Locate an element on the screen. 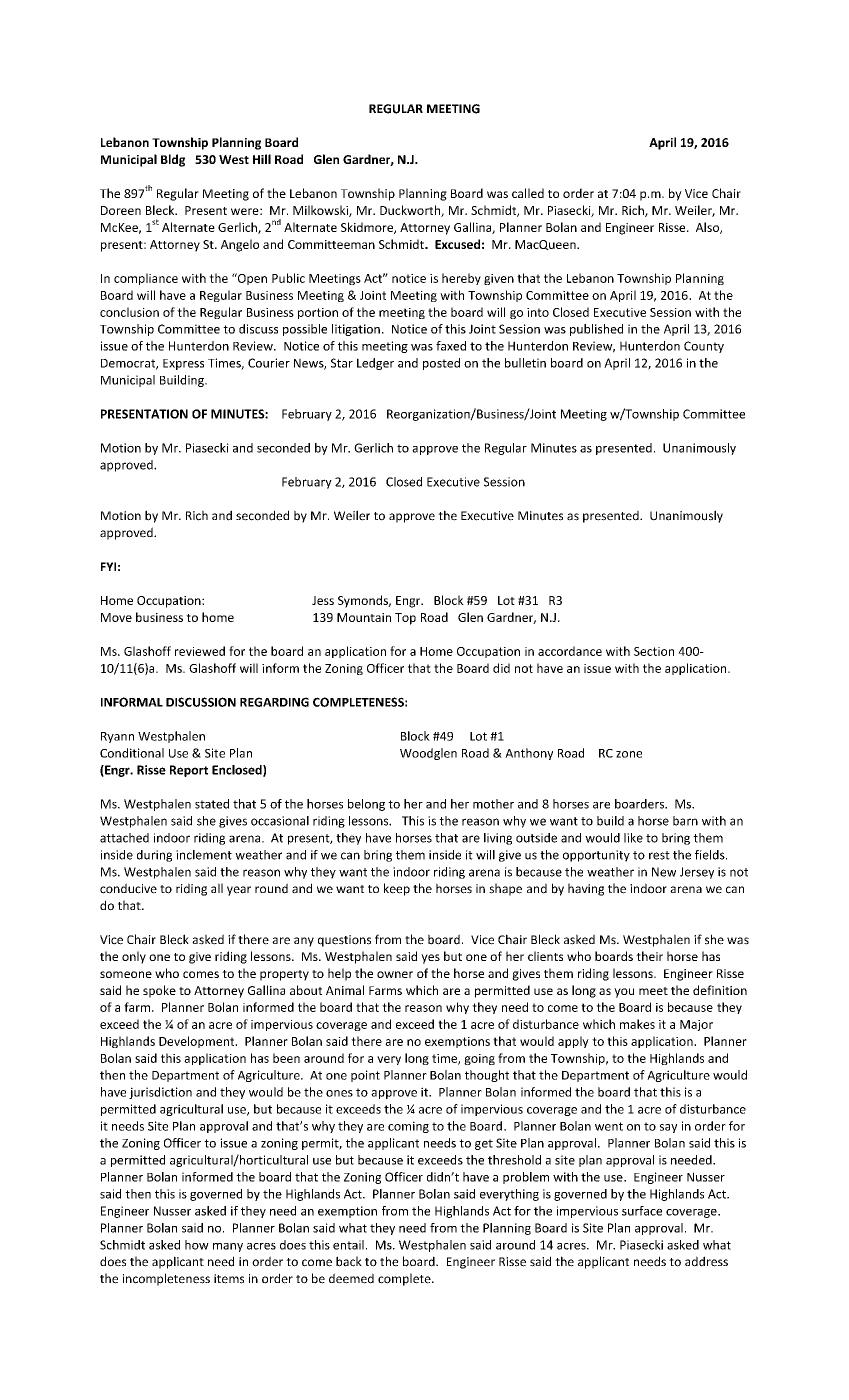  keep is located at coordinates (397, 889).
